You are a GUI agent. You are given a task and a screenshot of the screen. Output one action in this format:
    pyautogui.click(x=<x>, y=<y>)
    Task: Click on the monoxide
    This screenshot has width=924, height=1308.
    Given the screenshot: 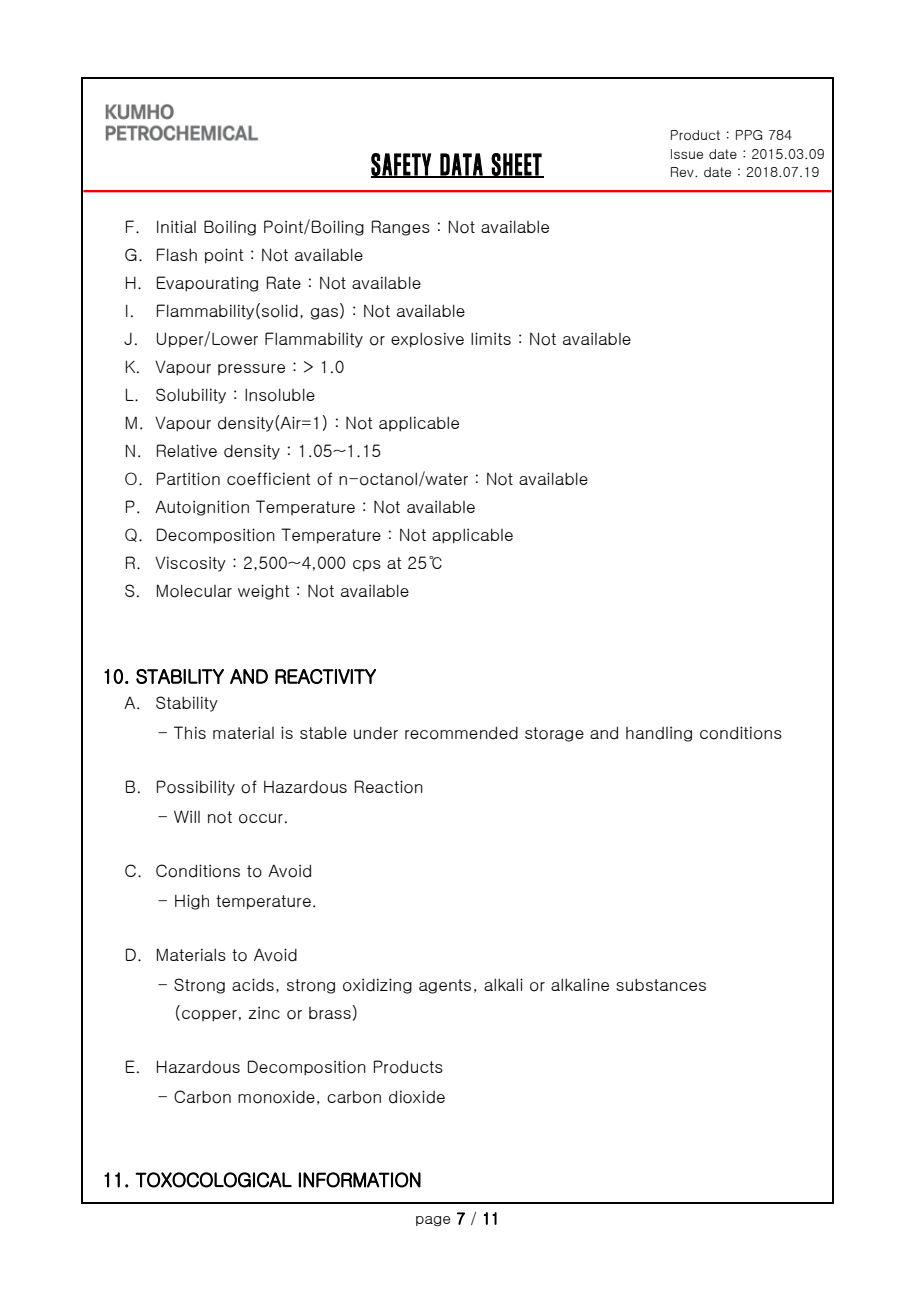 What is the action you would take?
    pyautogui.click(x=276, y=1097)
